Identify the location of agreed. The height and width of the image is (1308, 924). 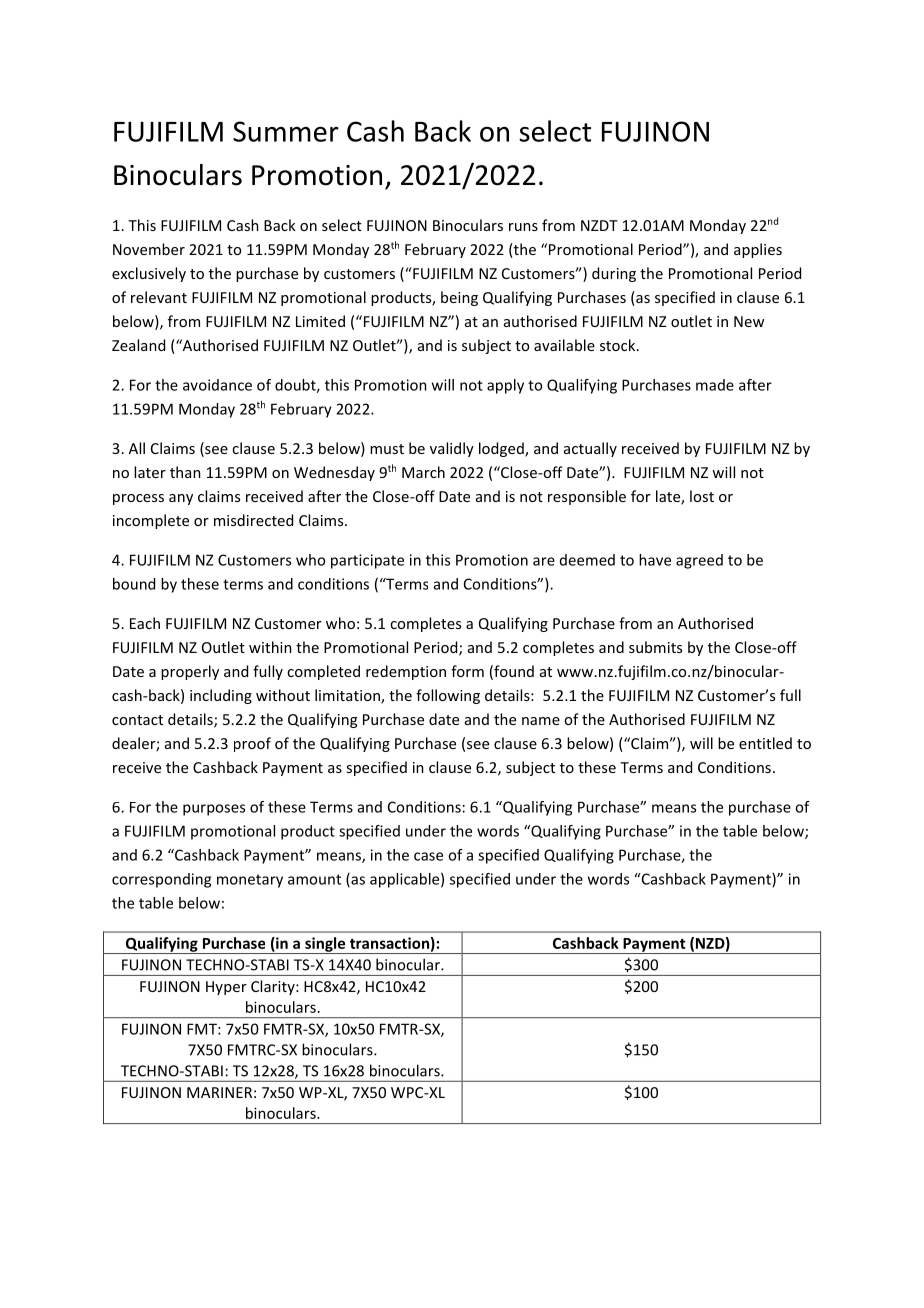
(699, 561).
